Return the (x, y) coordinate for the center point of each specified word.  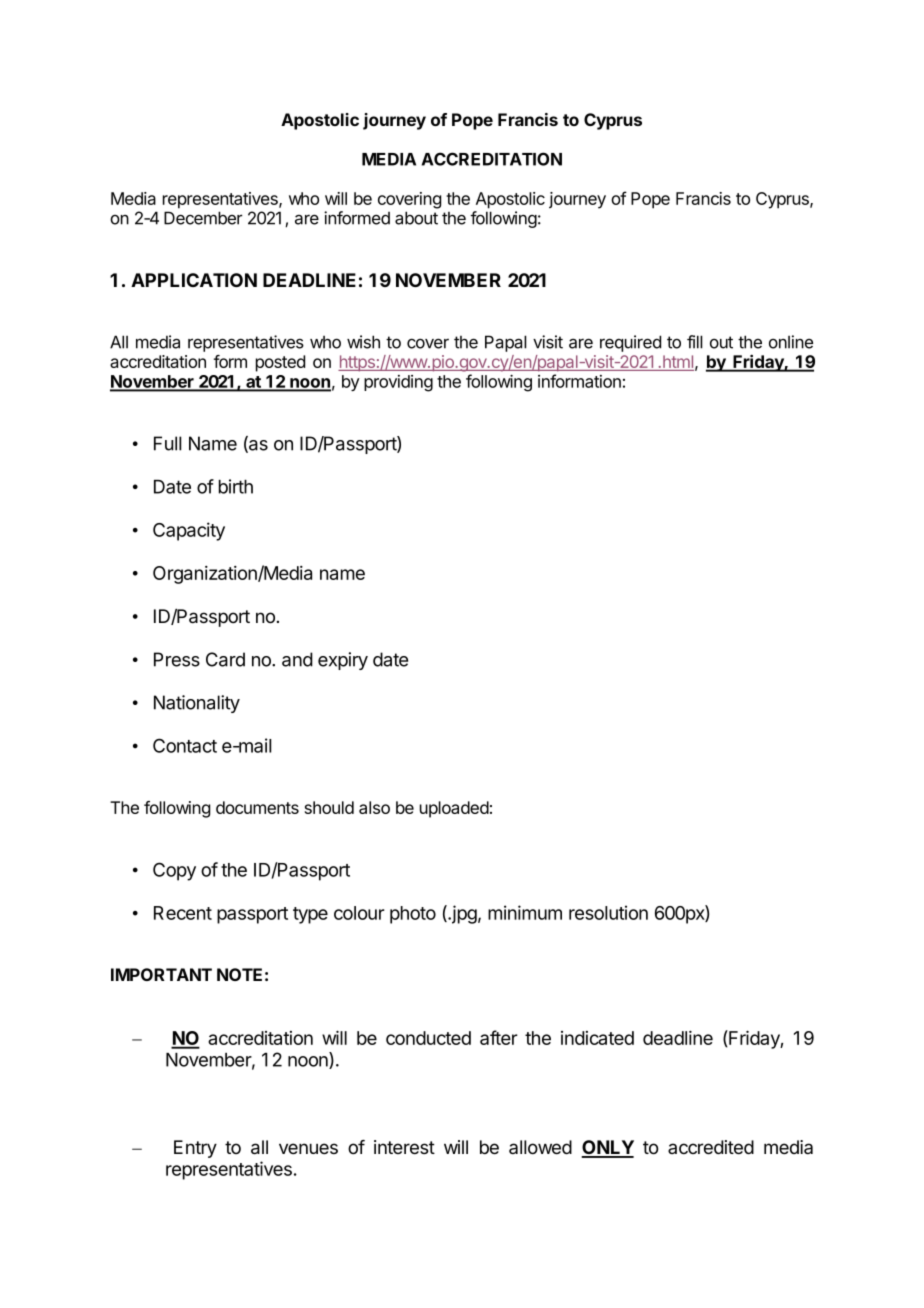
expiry (343, 661)
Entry (195, 1149)
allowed (540, 1147)
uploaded (454, 809)
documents (257, 807)
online (791, 342)
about (416, 218)
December (203, 218)
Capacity (189, 531)
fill (695, 342)
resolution (608, 912)
